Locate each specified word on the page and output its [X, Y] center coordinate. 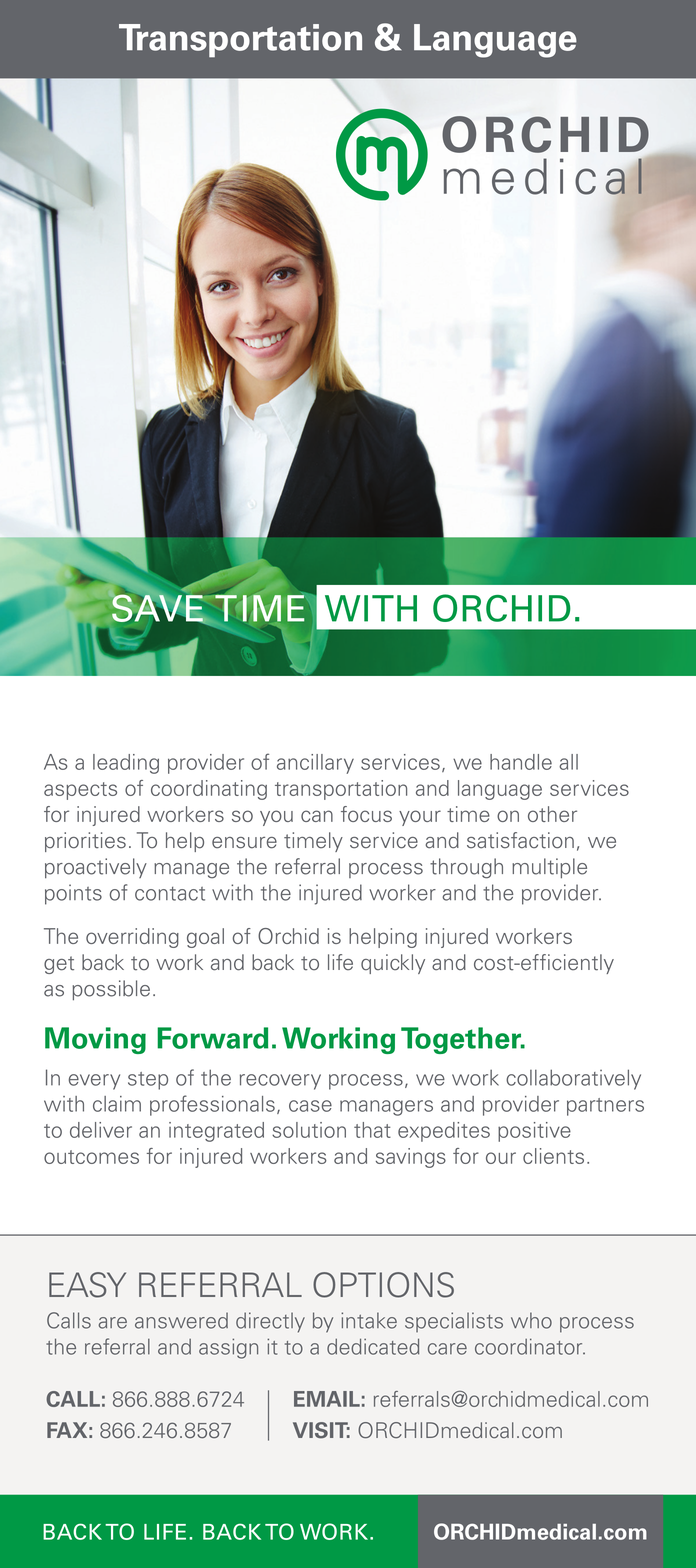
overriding [132, 938]
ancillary [315, 764]
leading [126, 764]
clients [553, 1156]
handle [521, 762]
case [310, 1106]
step [148, 1081]
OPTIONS [383, 1285]
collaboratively [573, 1079]
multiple [549, 868]
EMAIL [327, 1399]
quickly [393, 964]
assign [228, 1348]
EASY [87, 1285]
